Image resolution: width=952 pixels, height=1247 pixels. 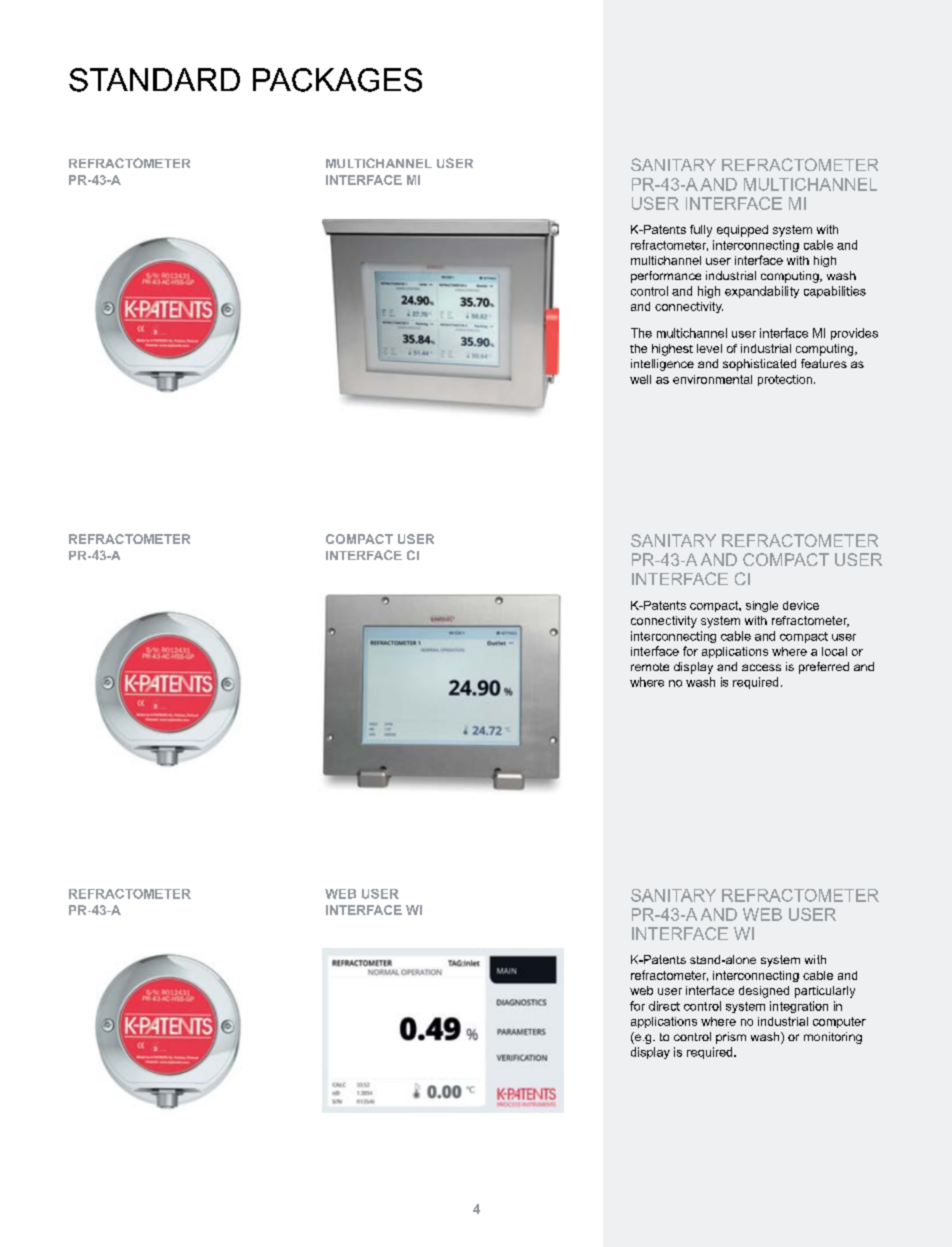 What do you see at coordinates (662, 365) in the page?
I see `intelligence` at bounding box center [662, 365].
